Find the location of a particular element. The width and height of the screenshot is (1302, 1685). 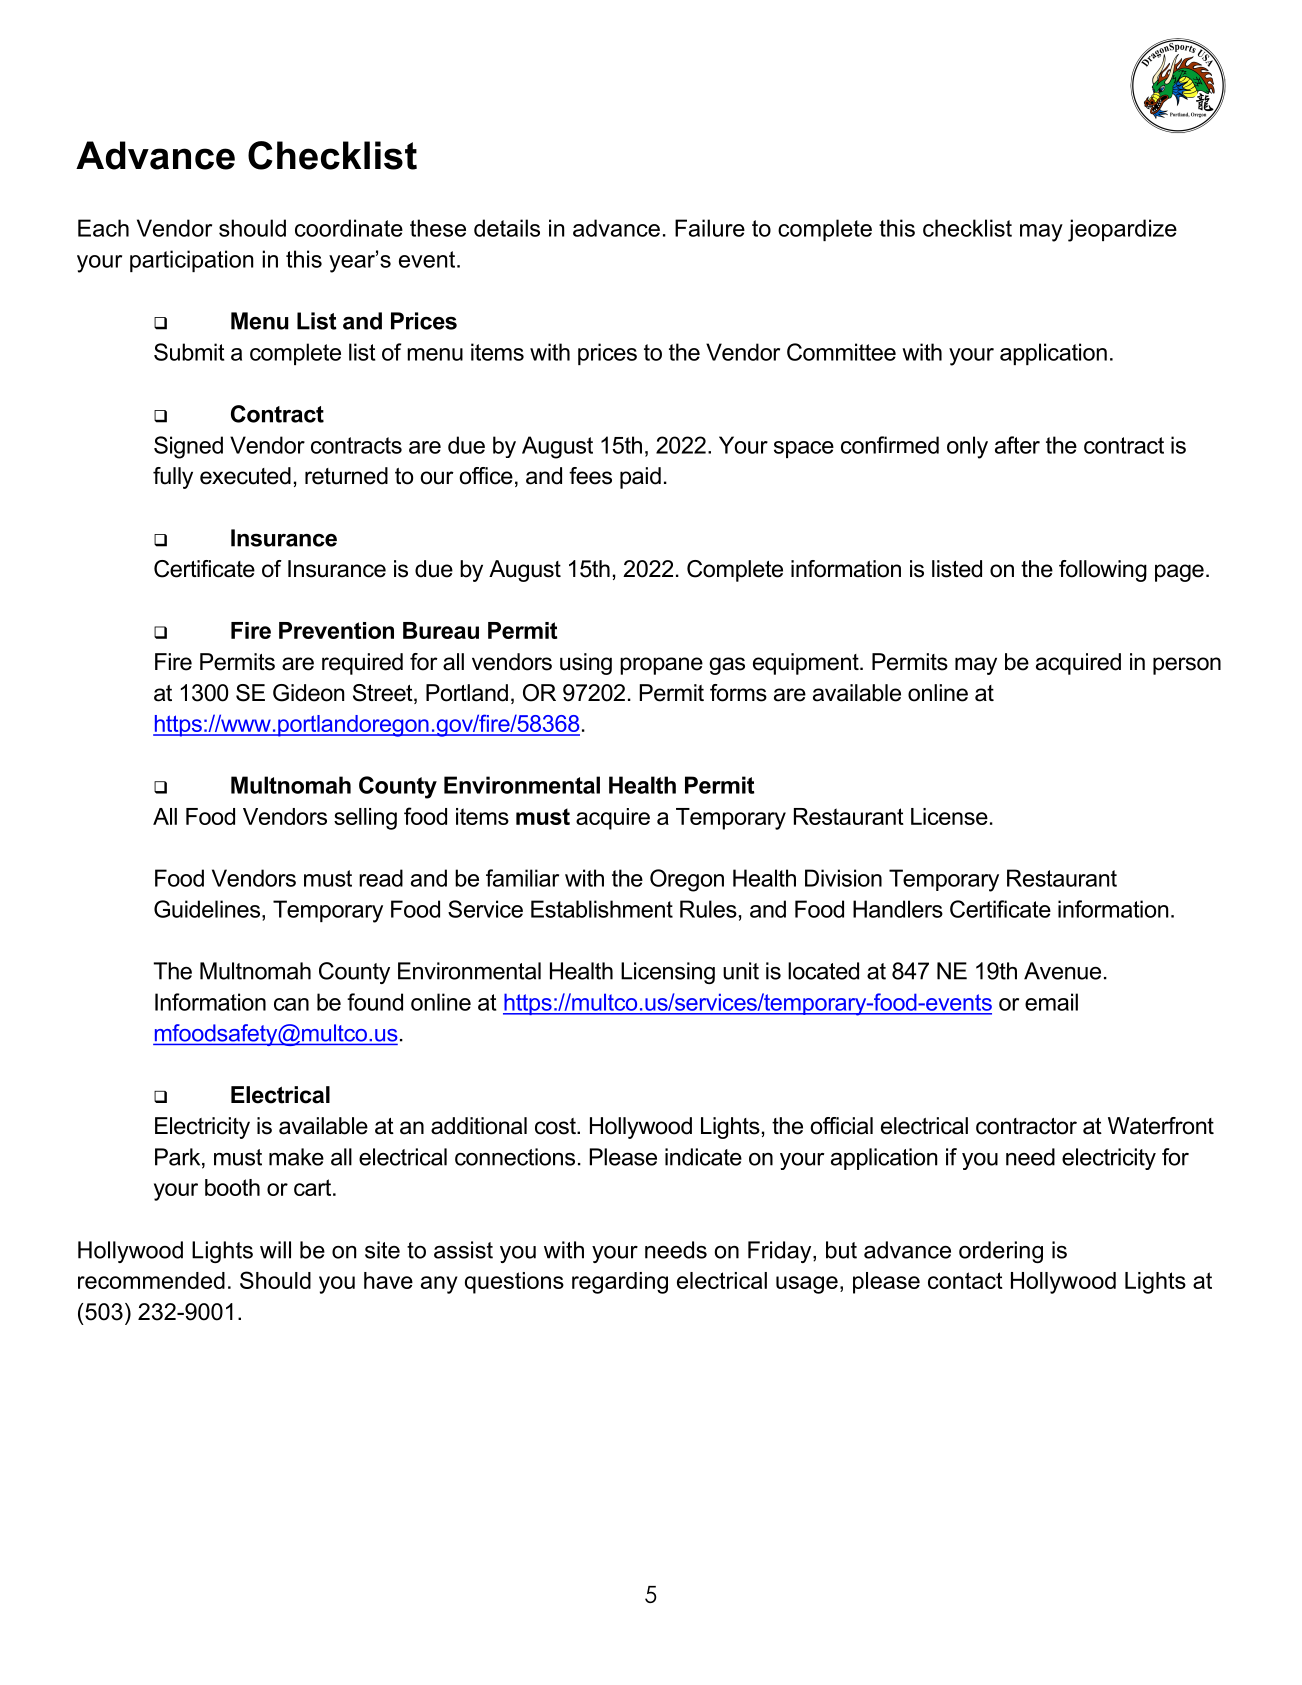

propane is located at coordinates (661, 666).
